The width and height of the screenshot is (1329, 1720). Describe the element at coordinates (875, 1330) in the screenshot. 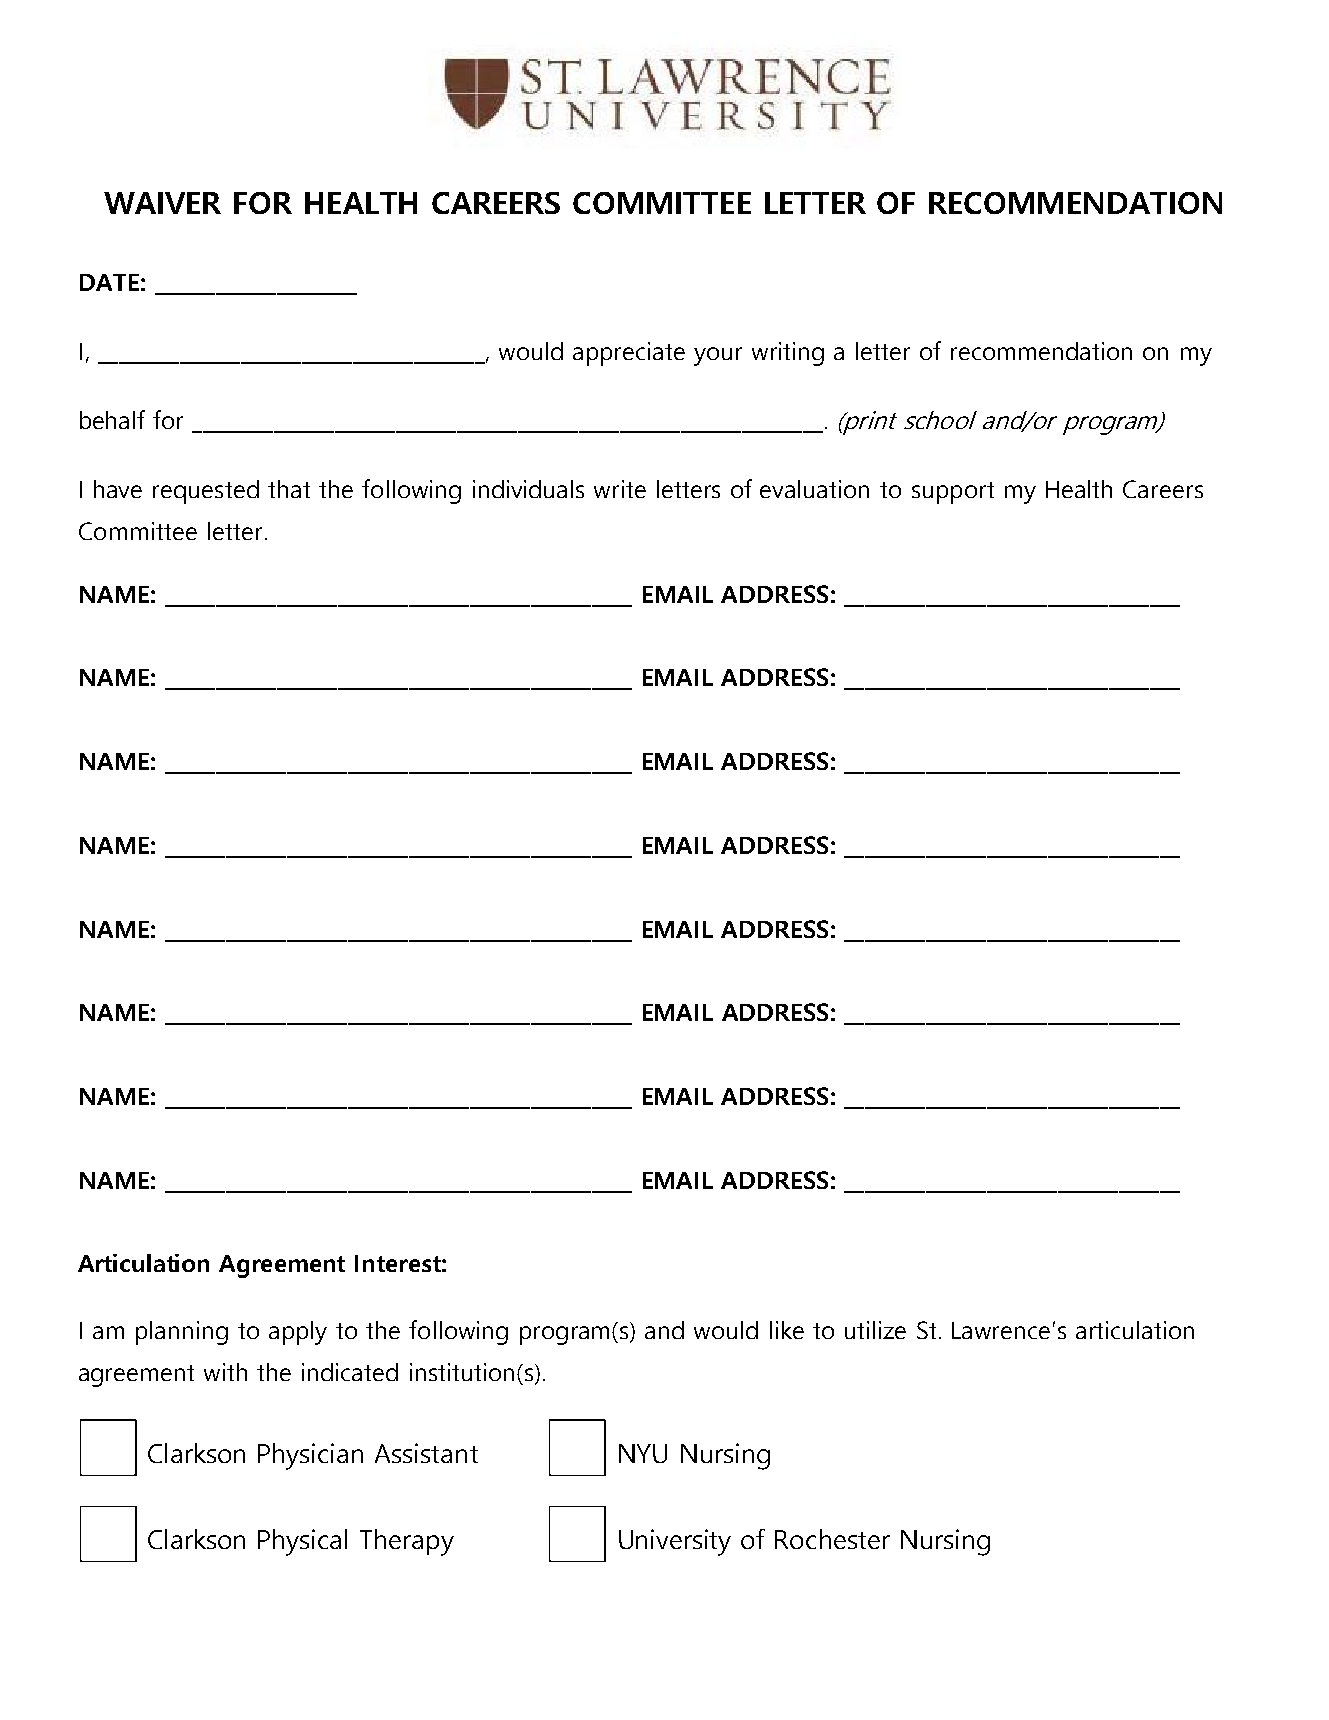

I see `utilize` at that location.
